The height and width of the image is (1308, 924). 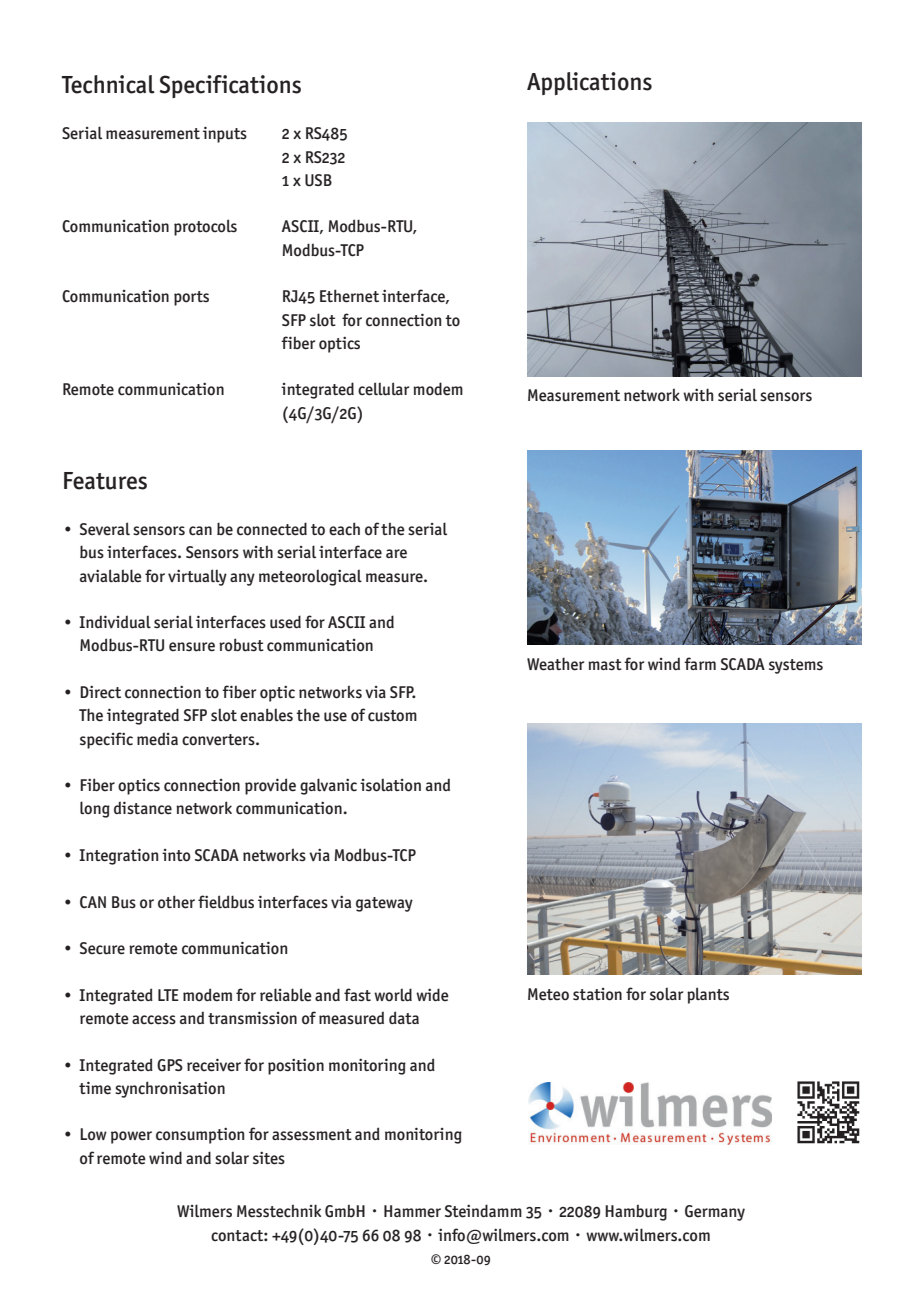 What do you see at coordinates (318, 180) in the image?
I see `USB` at bounding box center [318, 180].
